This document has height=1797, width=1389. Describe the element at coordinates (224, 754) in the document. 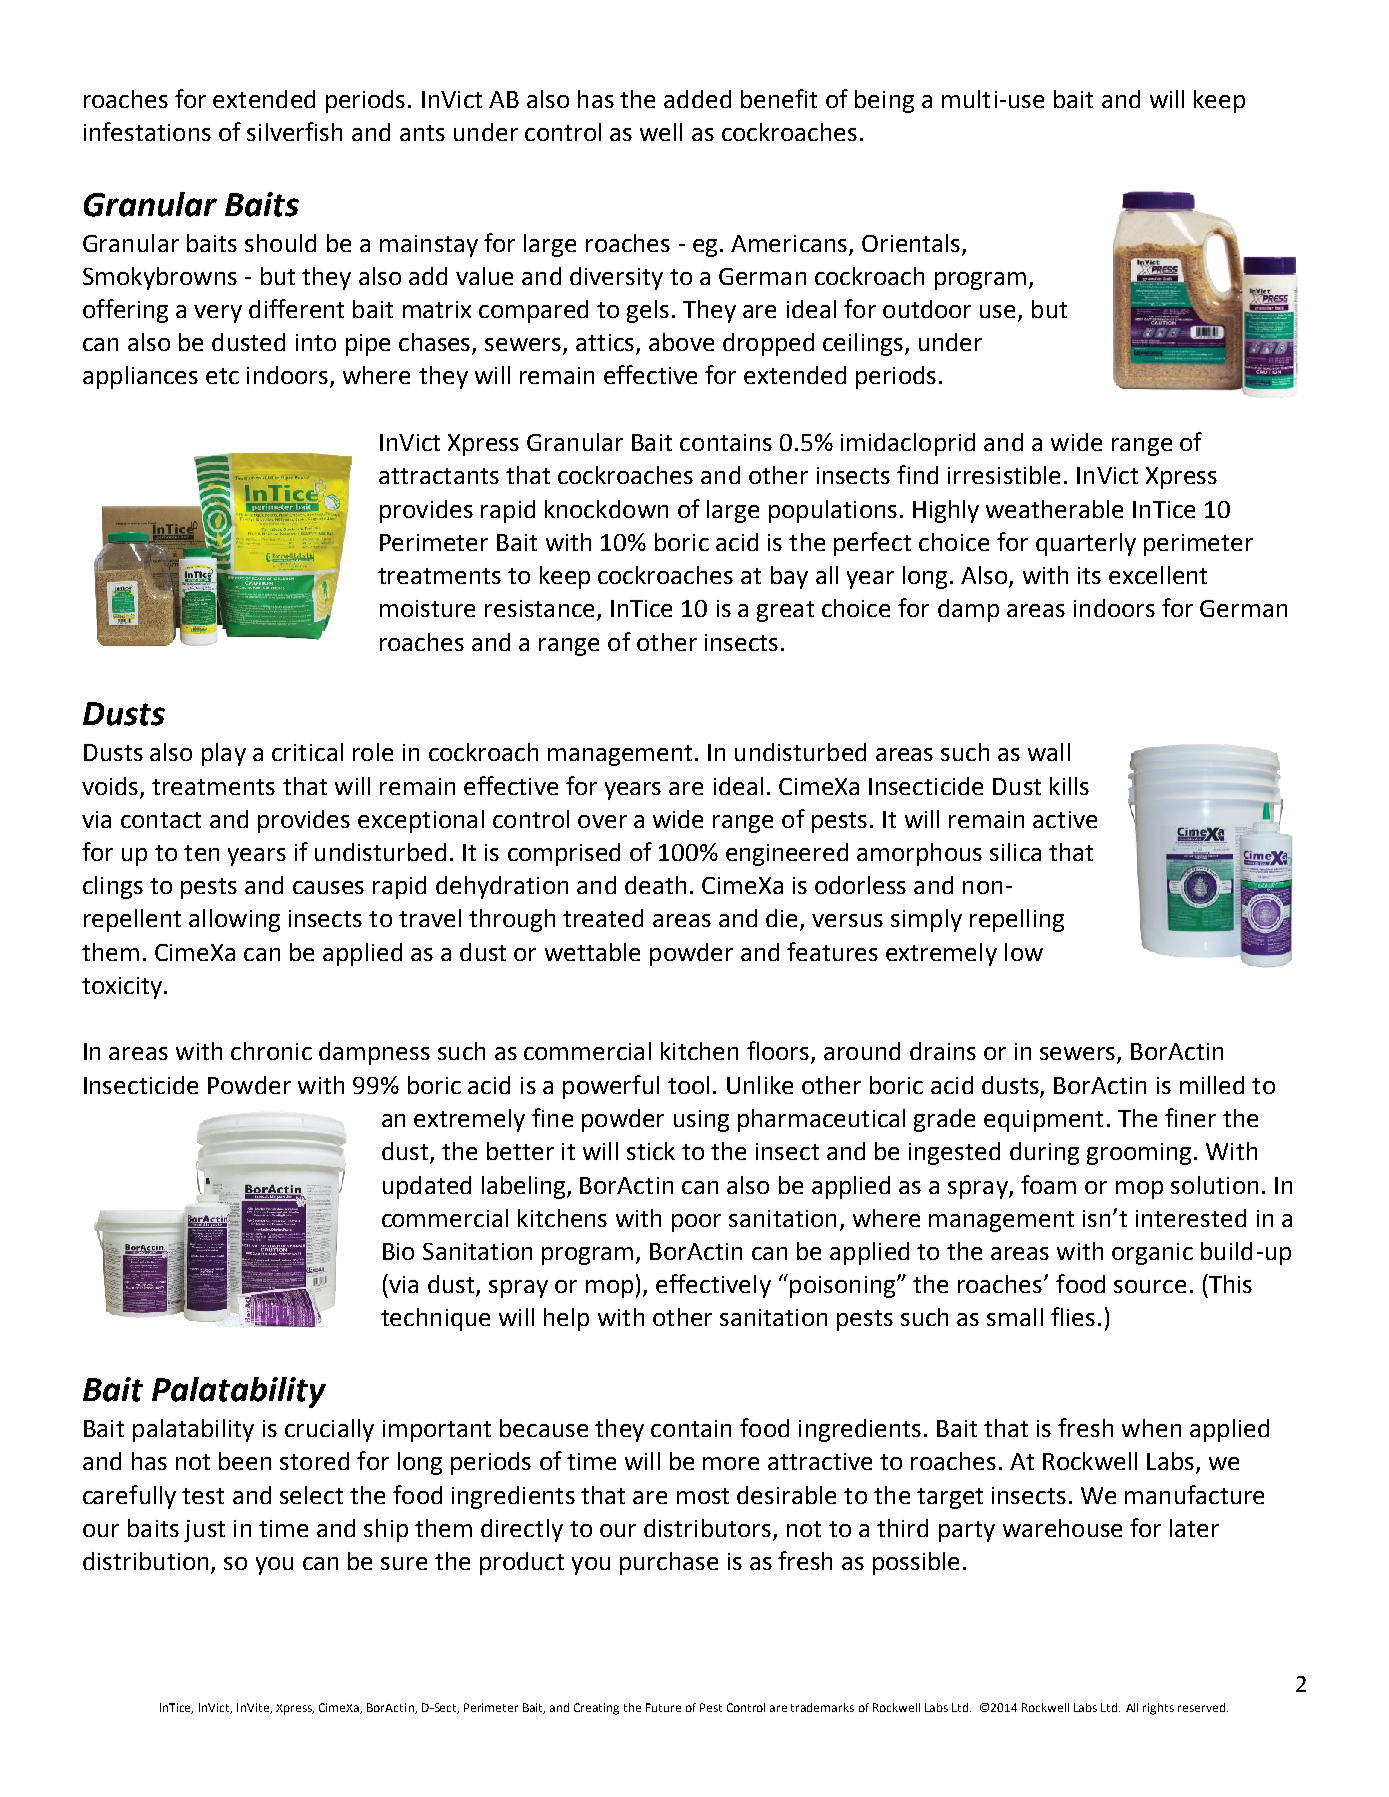

I see `play` at that location.
